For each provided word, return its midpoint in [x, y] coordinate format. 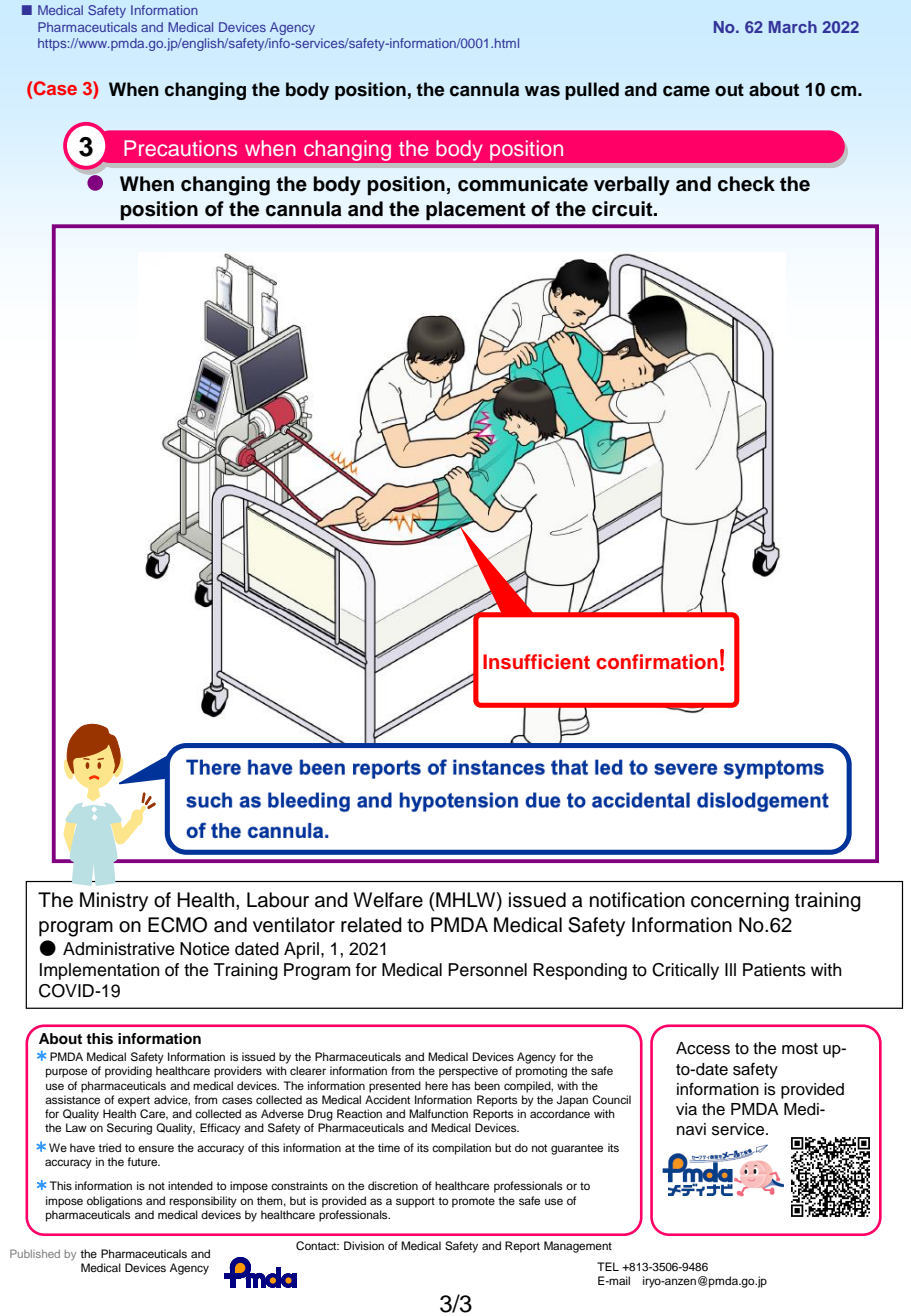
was [542, 91]
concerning [740, 902]
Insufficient [536, 662]
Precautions [180, 148]
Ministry [114, 902]
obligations [114, 1202]
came [686, 91]
